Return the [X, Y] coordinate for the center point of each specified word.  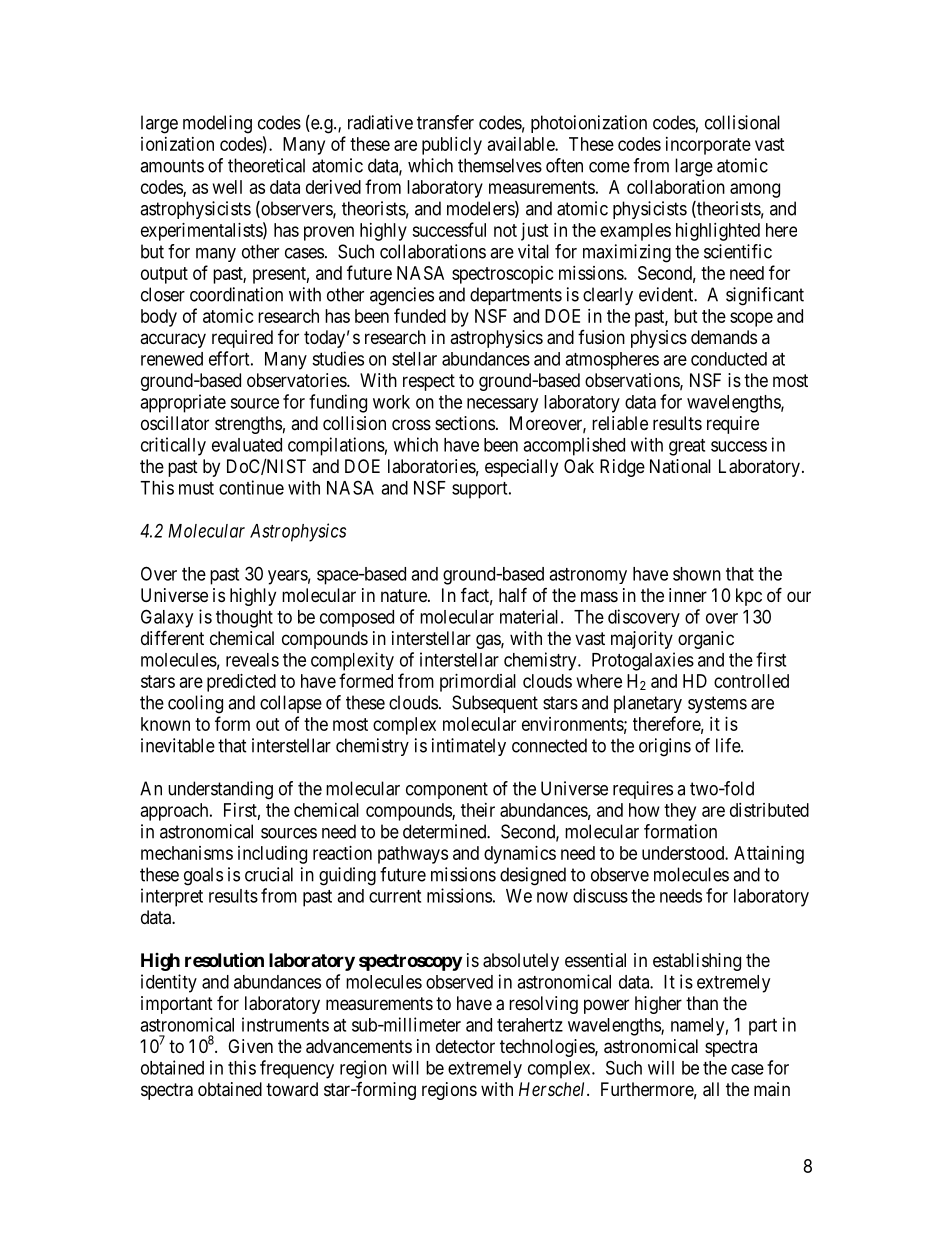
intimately [469, 747]
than [702, 1003]
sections [465, 423]
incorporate [708, 146]
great [687, 447]
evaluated [247, 445]
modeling [217, 124]
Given [250, 1046]
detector [465, 1046]
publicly [452, 146]
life [729, 745]
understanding [220, 790]
